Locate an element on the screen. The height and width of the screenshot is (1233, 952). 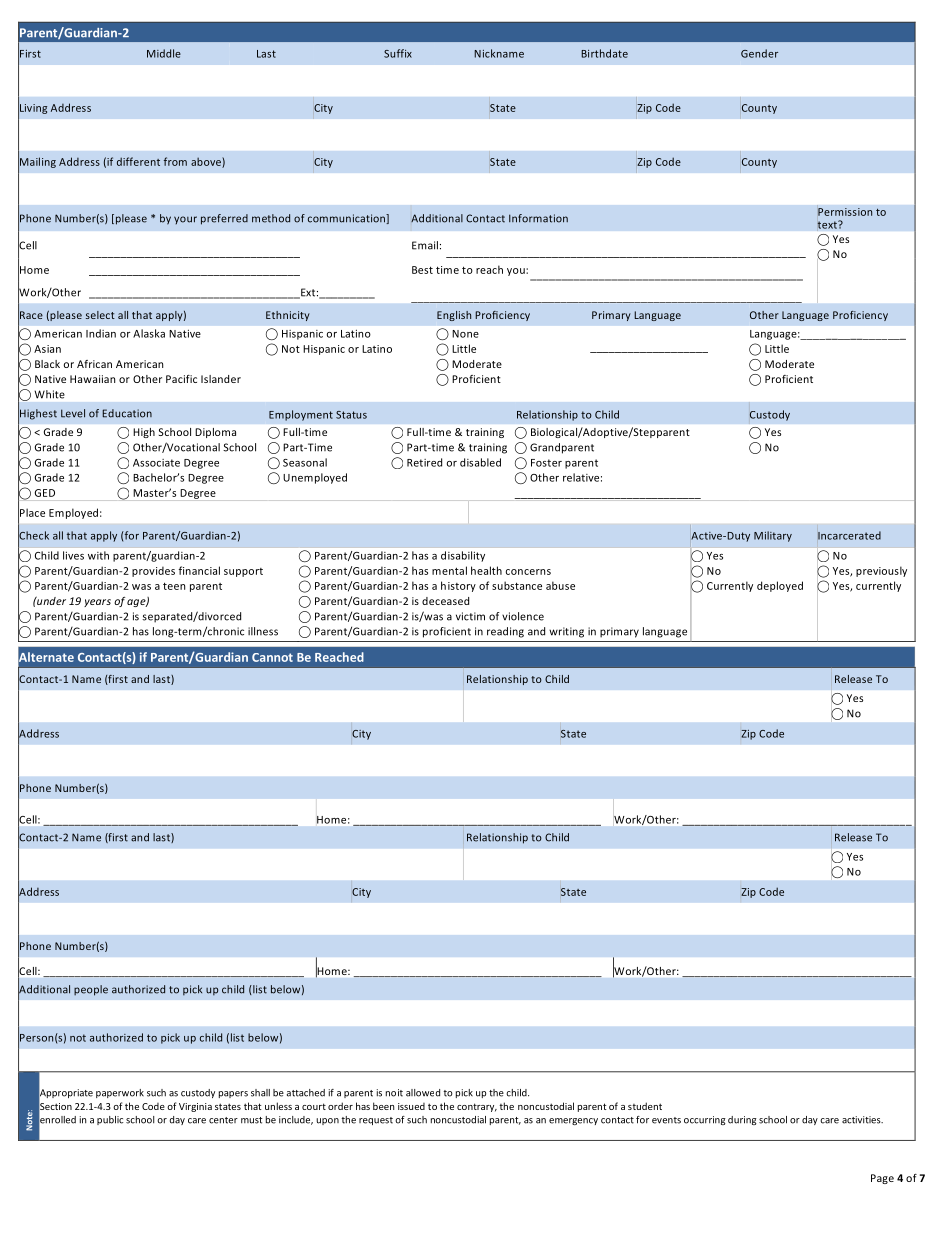
years is located at coordinates (97, 603).
